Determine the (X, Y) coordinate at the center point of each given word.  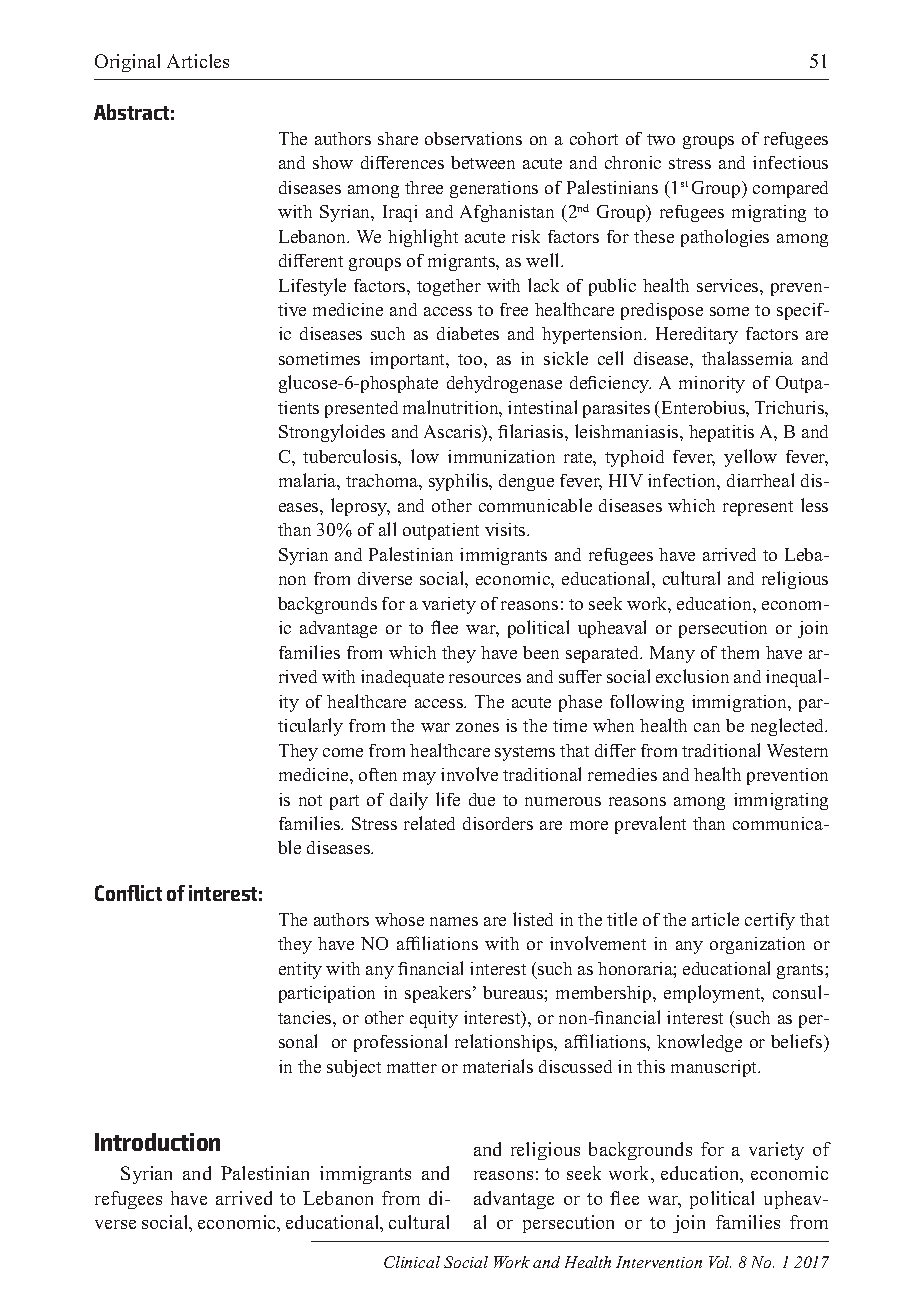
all (387, 529)
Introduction (157, 1142)
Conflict (128, 893)
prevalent (650, 825)
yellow (750, 458)
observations (473, 138)
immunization (501, 456)
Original (127, 63)
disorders (498, 823)
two (661, 139)
